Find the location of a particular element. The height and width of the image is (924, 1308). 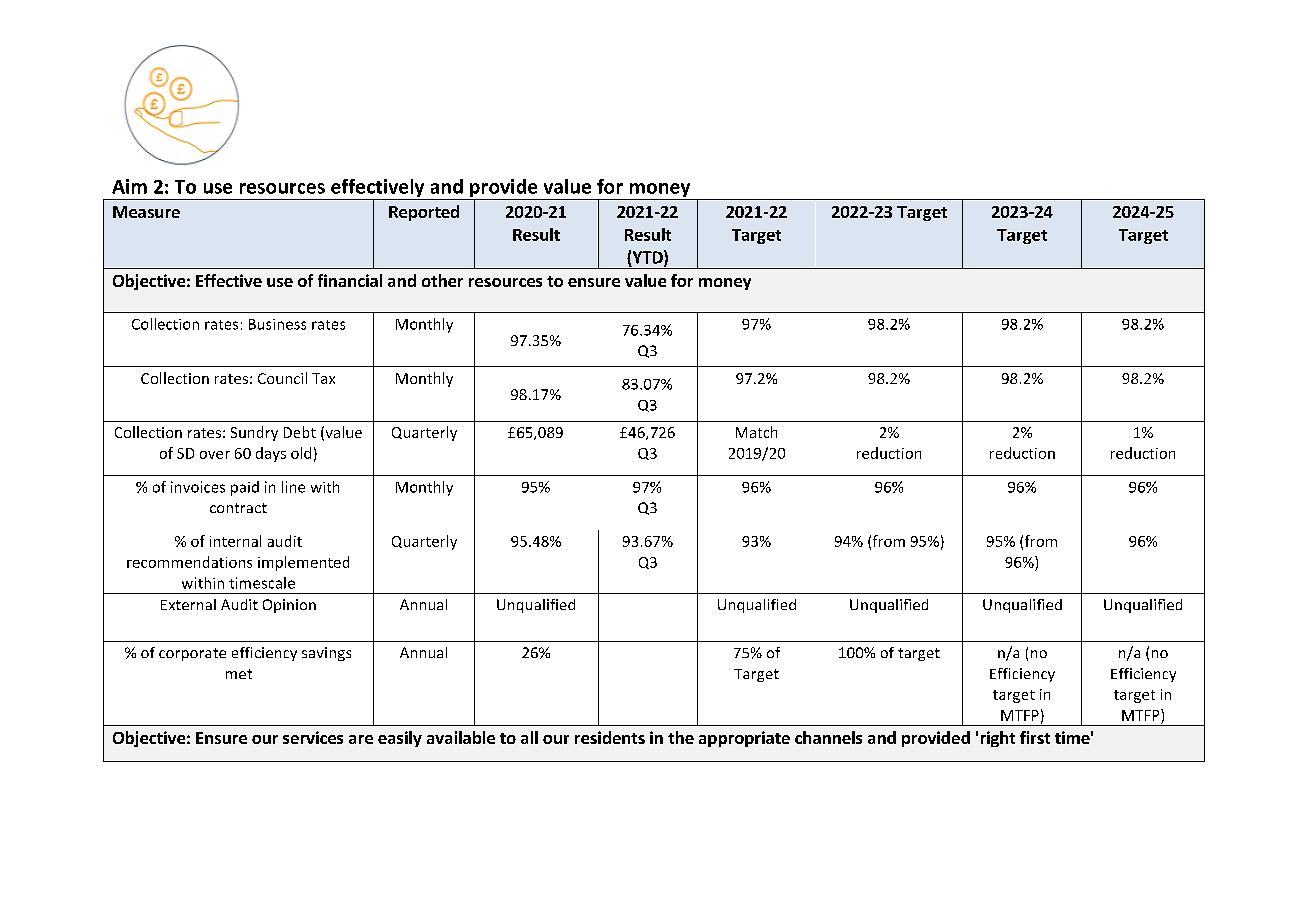

Match is located at coordinates (756, 432).
